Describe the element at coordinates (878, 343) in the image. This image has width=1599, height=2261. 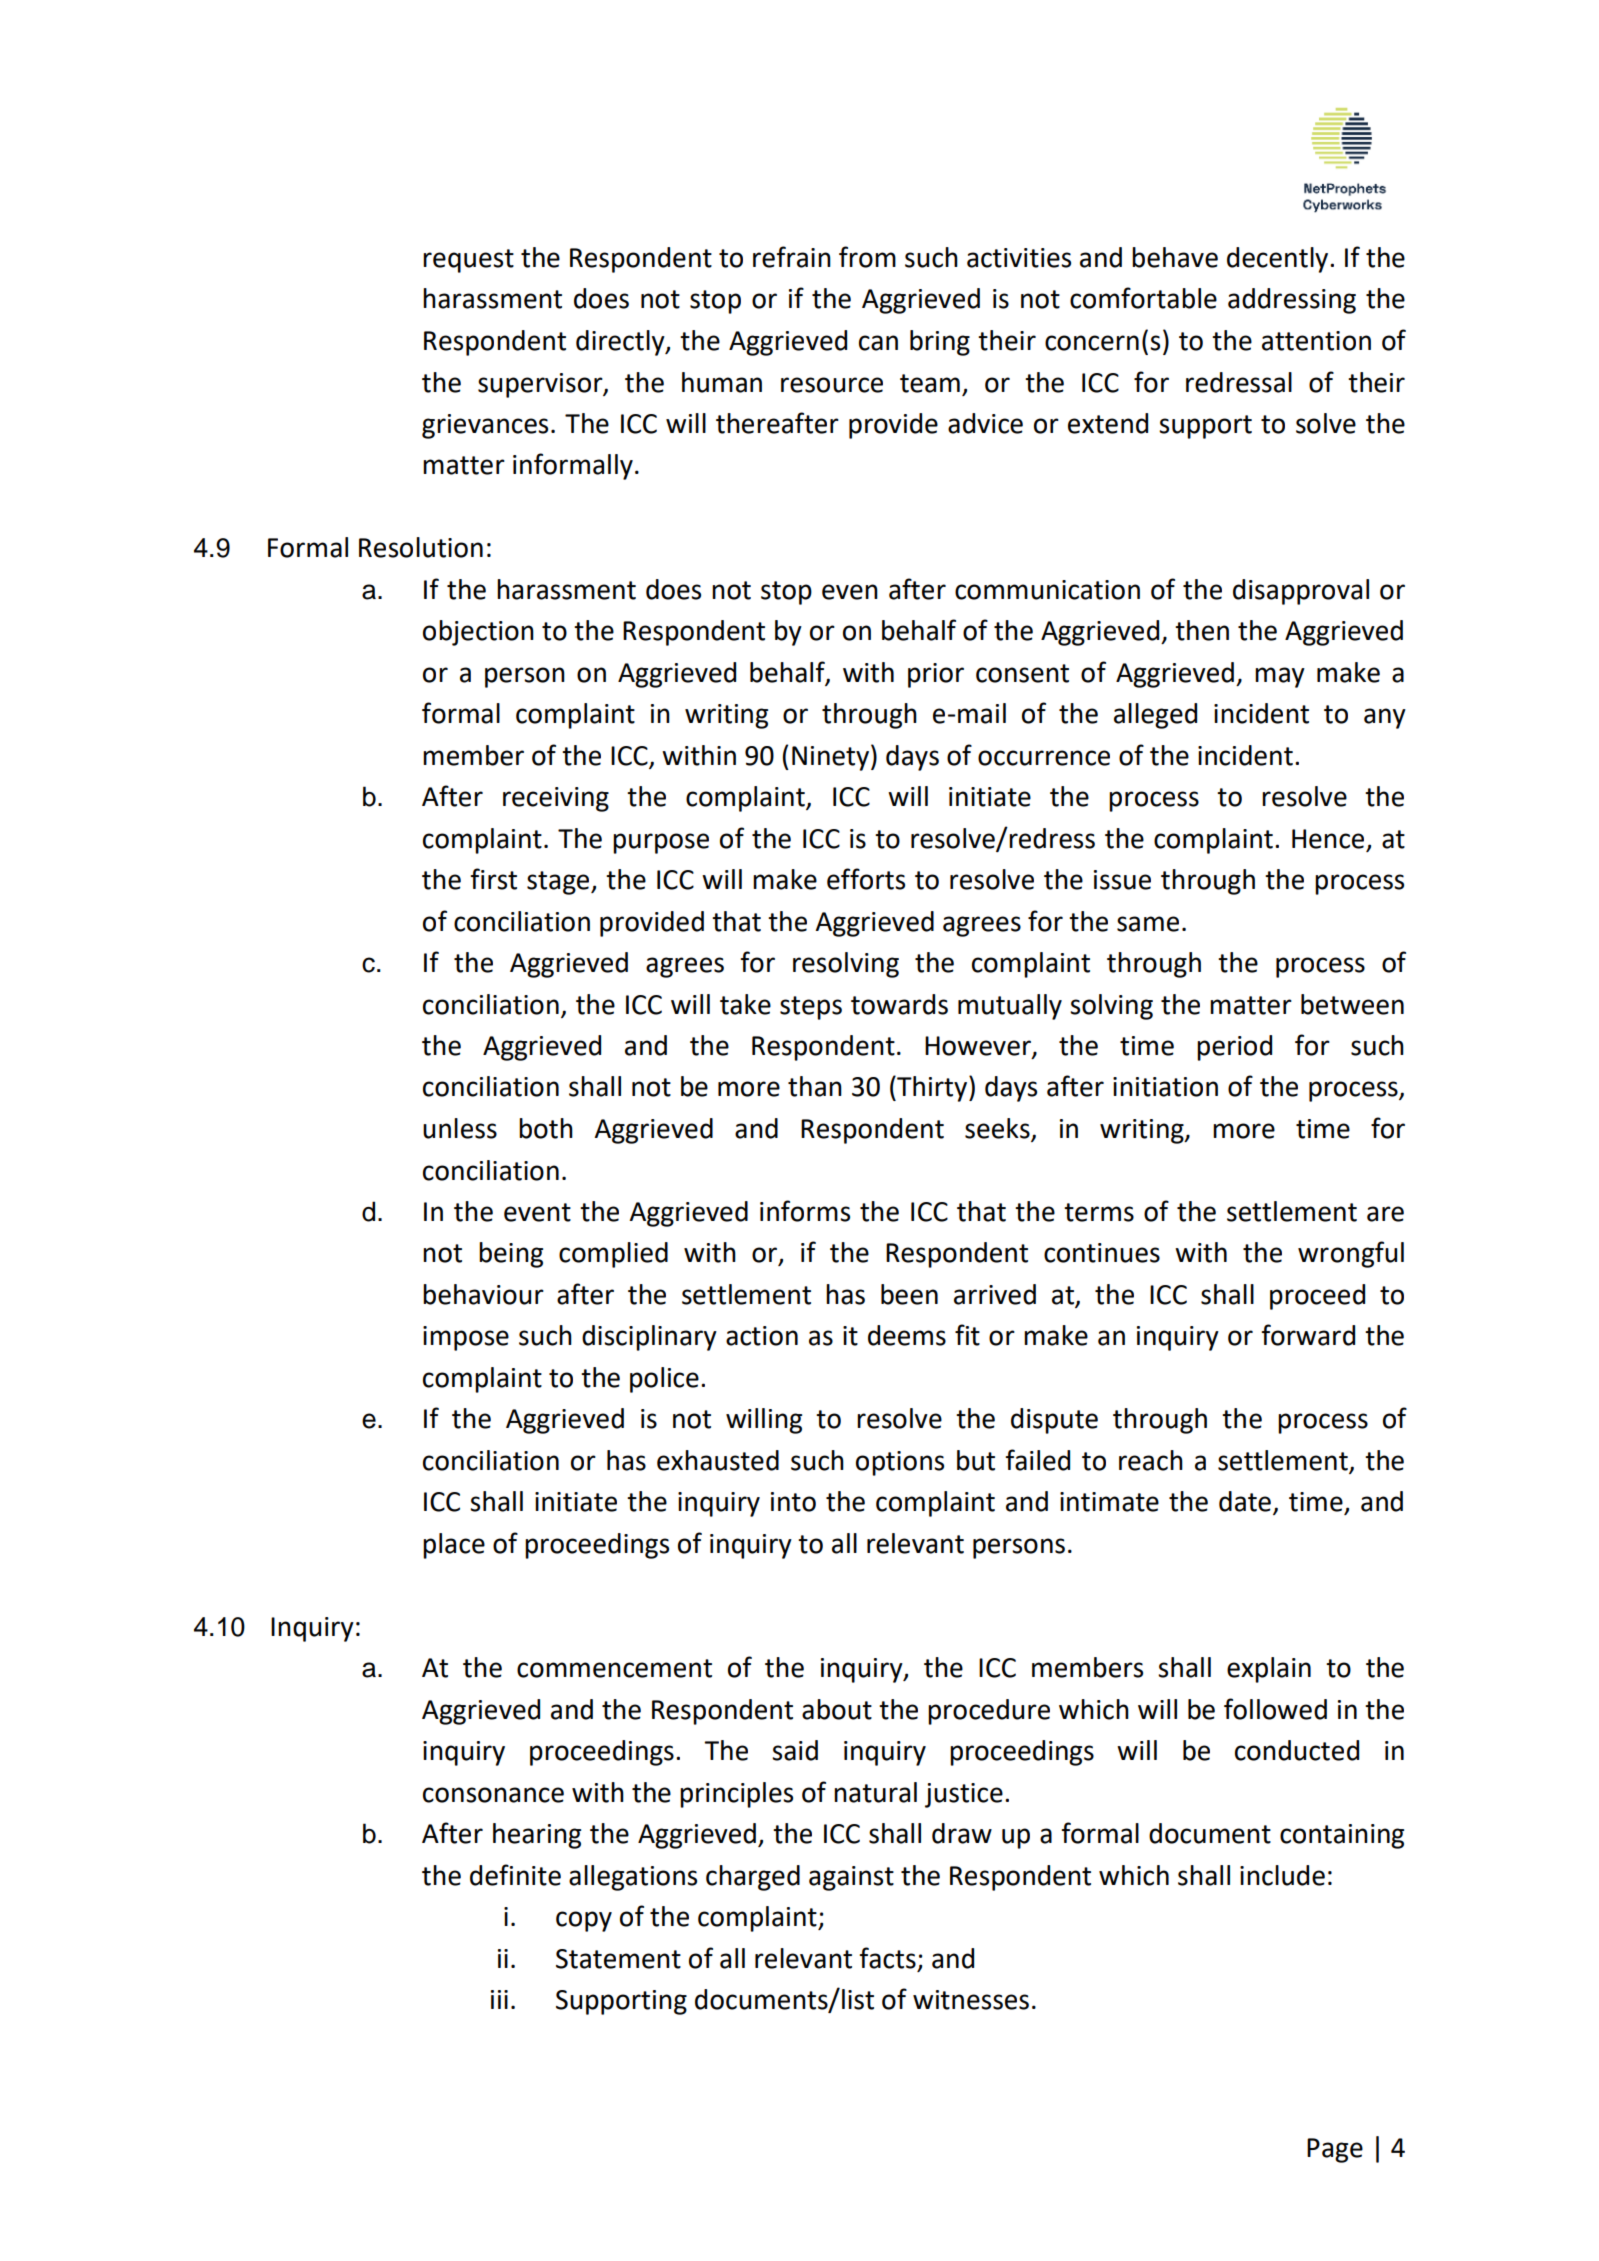
I see `can` at that location.
